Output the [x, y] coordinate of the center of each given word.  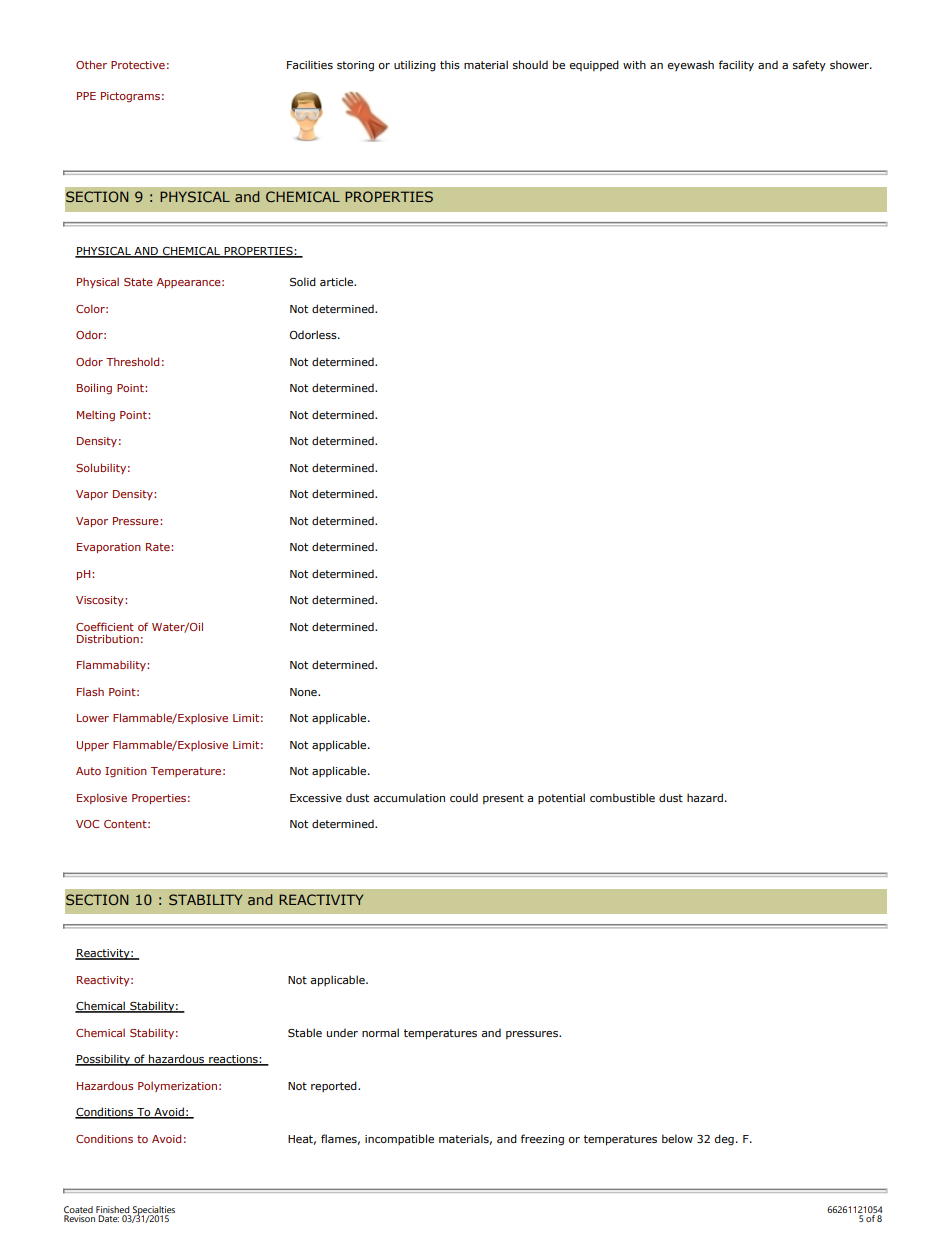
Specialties [154, 1211]
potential [561, 798]
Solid [303, 281]
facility [736, 65]
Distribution [108, 638]
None [304, 692]
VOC [87, 824]
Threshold [132, 361]
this [450, 64]
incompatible [399, 1139]
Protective [138, 65]
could [464, 797]
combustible [622, 797]
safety [809, 66]
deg [724, 1140]
